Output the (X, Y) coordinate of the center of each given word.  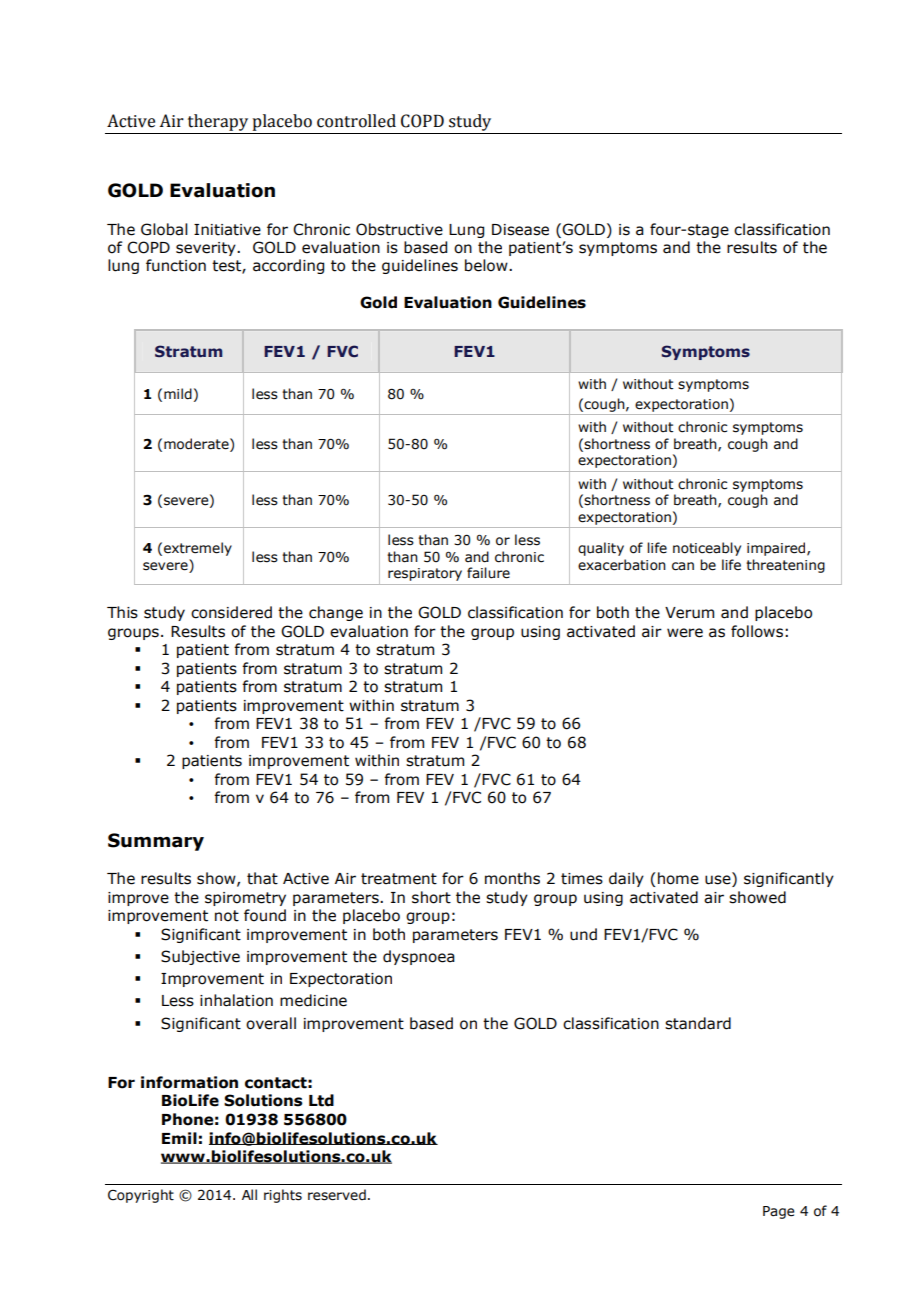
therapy (218, 122)
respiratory (425, 574)
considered (231, 612)
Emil (179, 1138)
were (685, 633)
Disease (520, 230)
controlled (356, 121)
